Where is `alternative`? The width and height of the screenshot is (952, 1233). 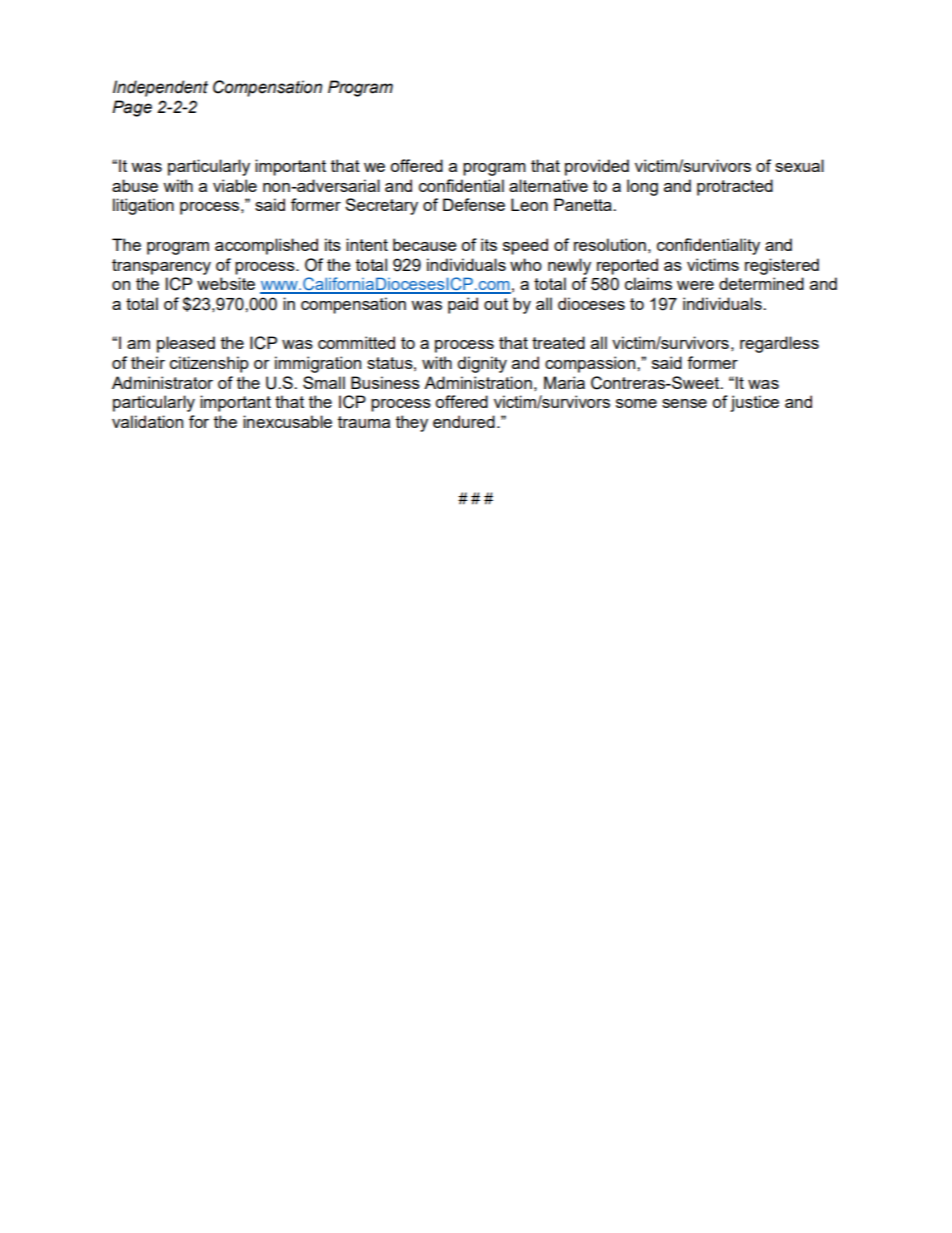
alternative is located at coordinates (548, 185).
